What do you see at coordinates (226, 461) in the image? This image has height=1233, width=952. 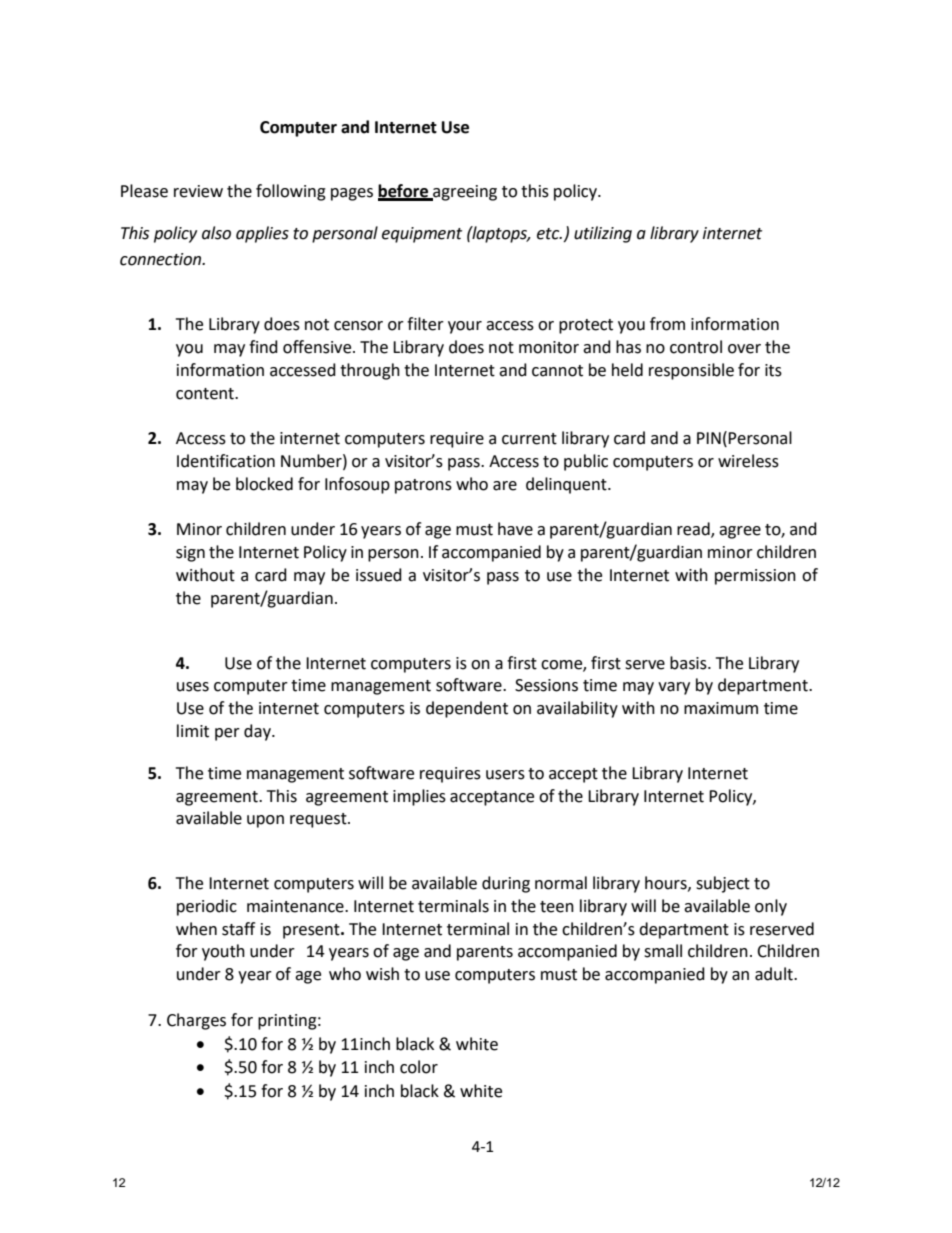 I see `Identification` at bounding box center [226, 461].
